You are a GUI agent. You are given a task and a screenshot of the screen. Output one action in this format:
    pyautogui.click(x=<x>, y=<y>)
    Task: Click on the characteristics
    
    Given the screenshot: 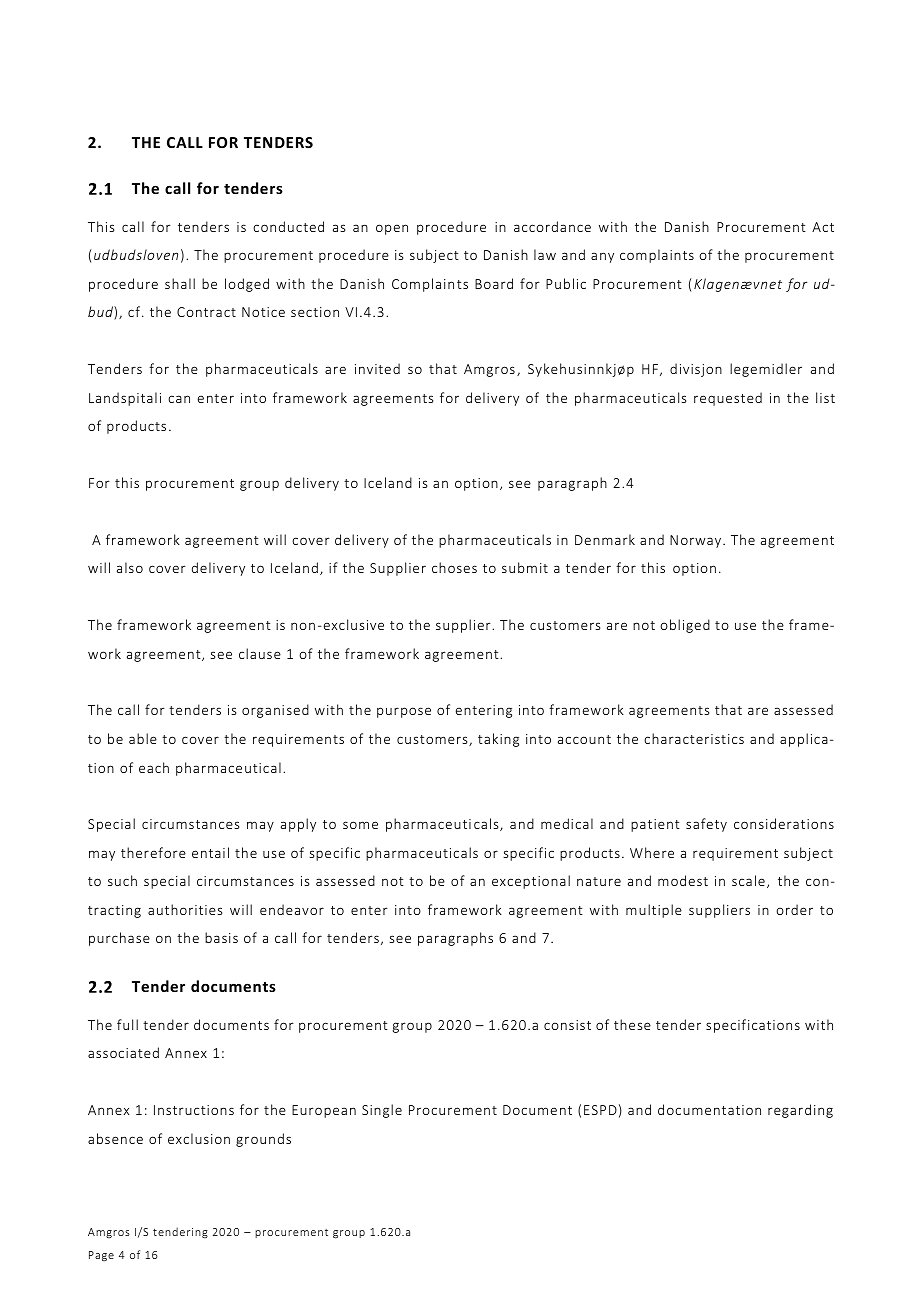 What is the action you would take?
    pyautogui.click(x=694, y=738)
